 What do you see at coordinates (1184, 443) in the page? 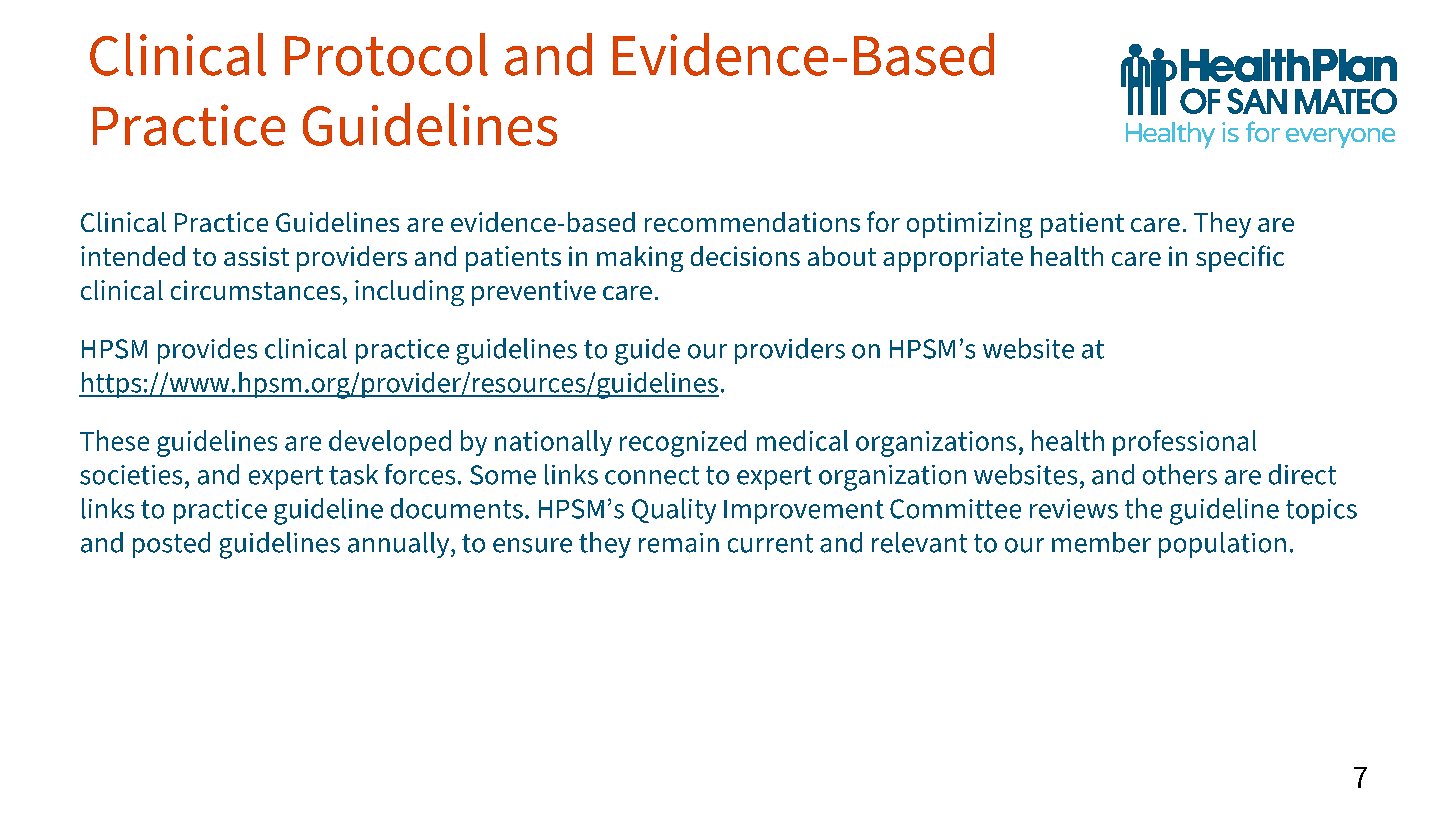
I see `professional` at bounding box center [1184, 443].
